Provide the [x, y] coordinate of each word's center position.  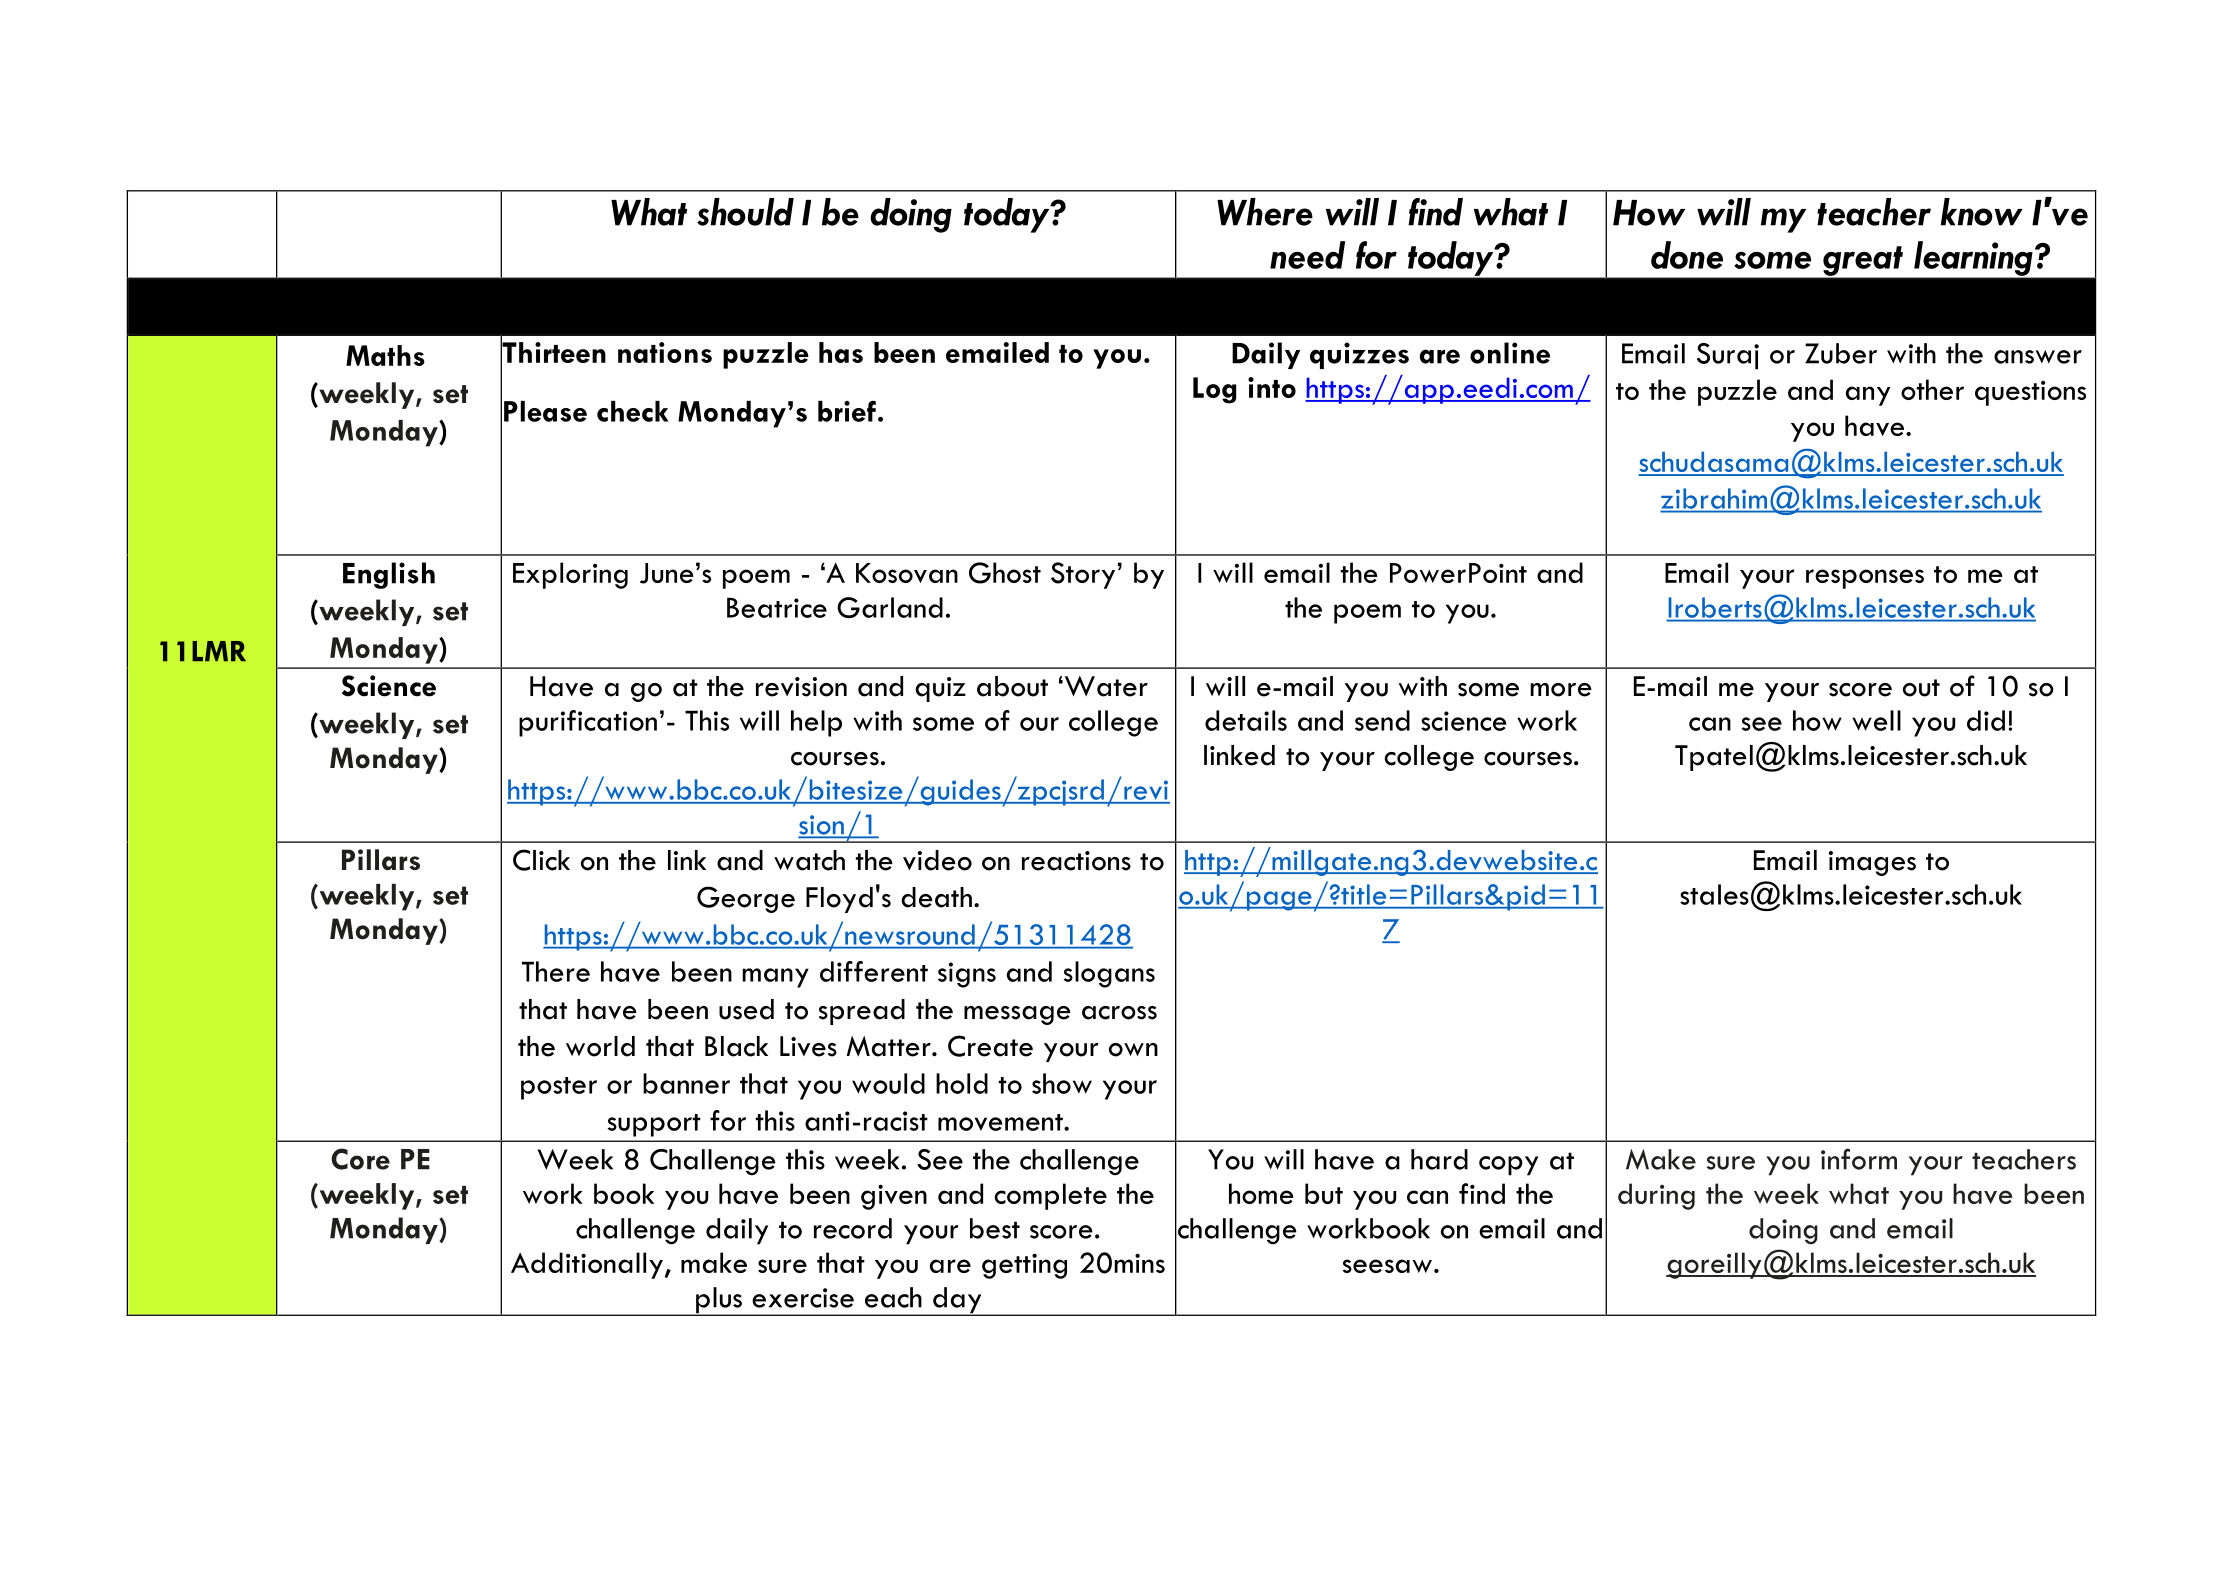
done [1687, 255]
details [1246, 720]
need [1307, 255]
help [816, 723]
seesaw [1387, 1266]
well [1876, 720]
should [745, 212]
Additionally [587, 1265]
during [1656, 1196]
